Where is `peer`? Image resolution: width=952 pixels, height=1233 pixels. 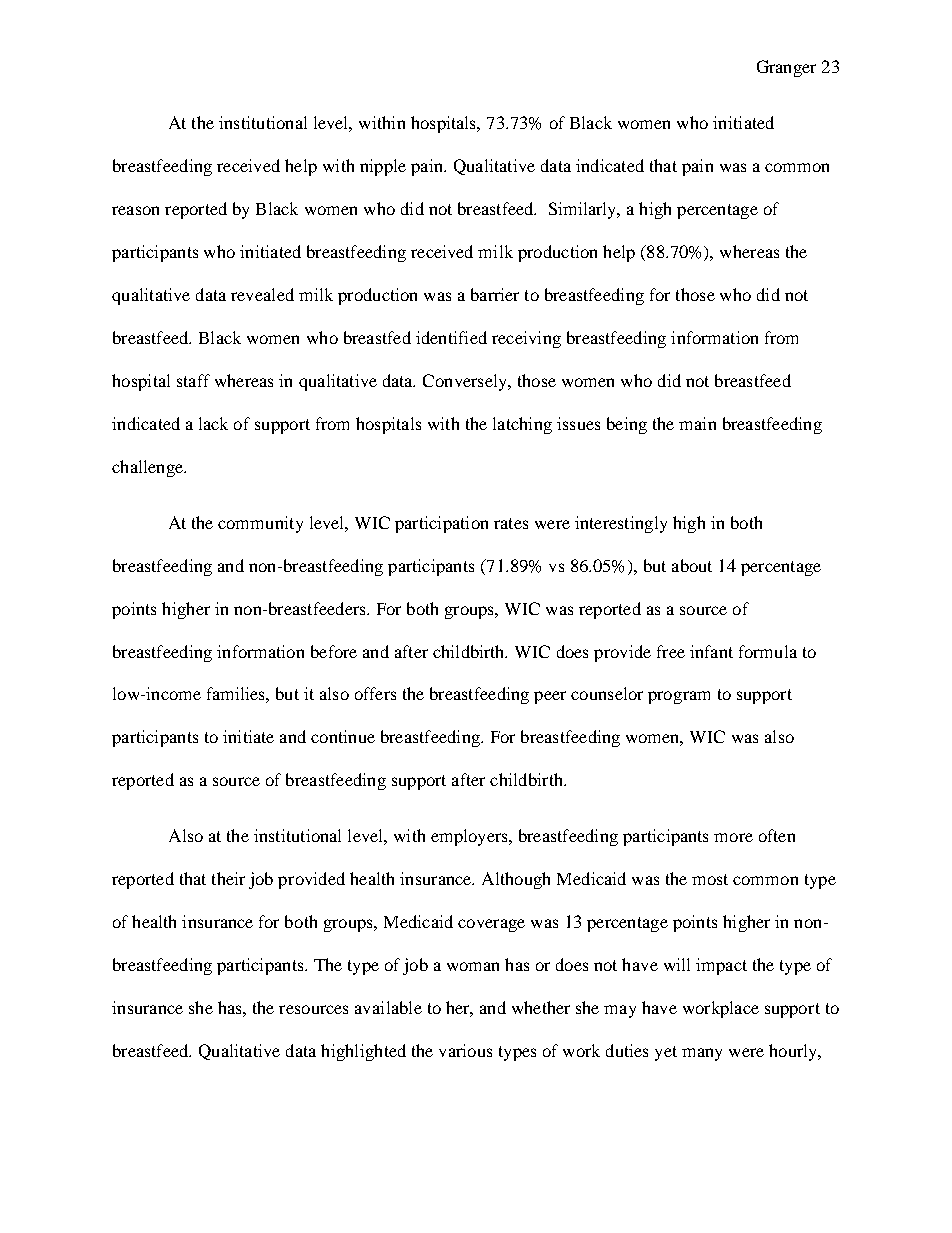
peer is located at coordinates (550, 697).
